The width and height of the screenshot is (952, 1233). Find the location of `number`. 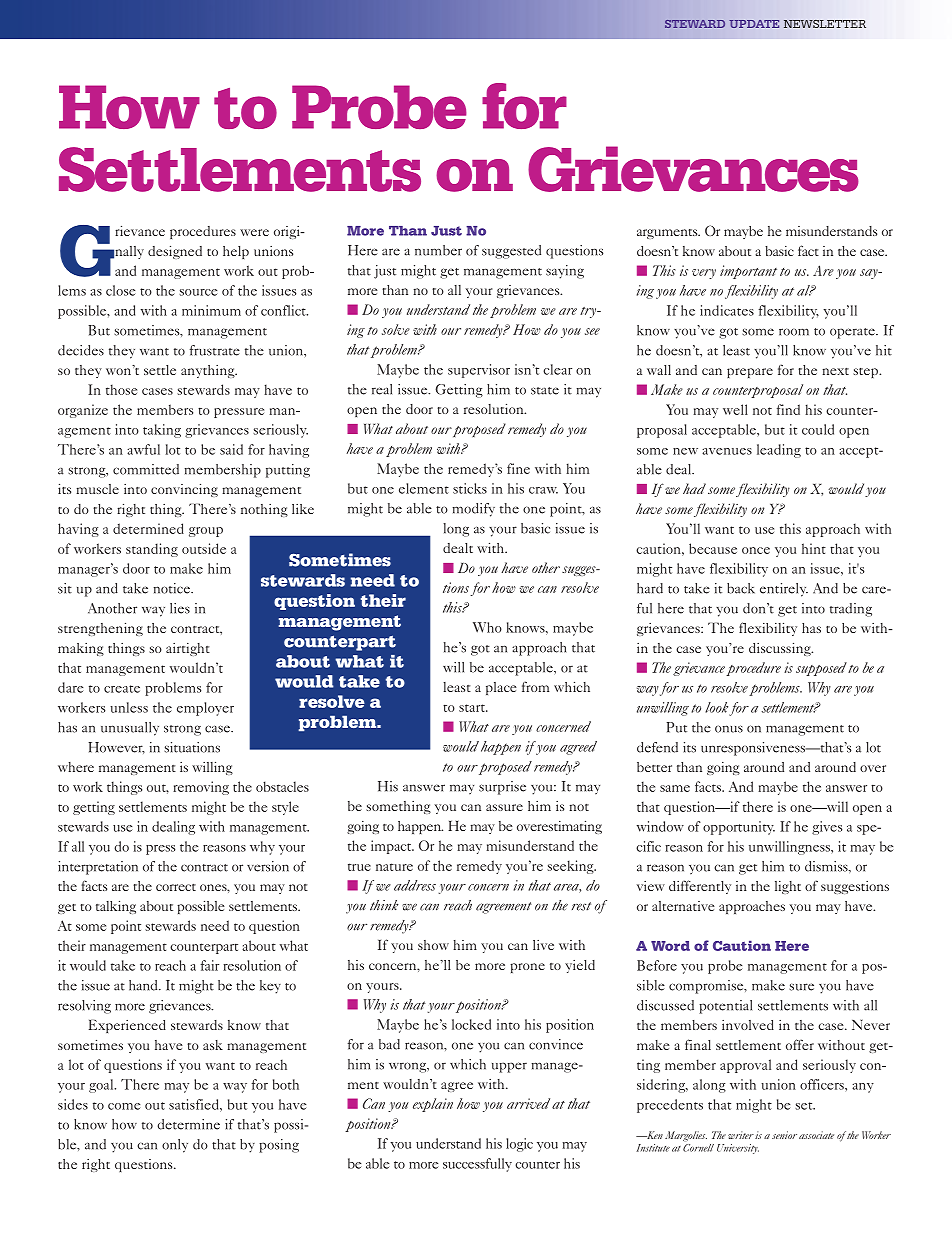

number is located at coordinates (438, 250).
